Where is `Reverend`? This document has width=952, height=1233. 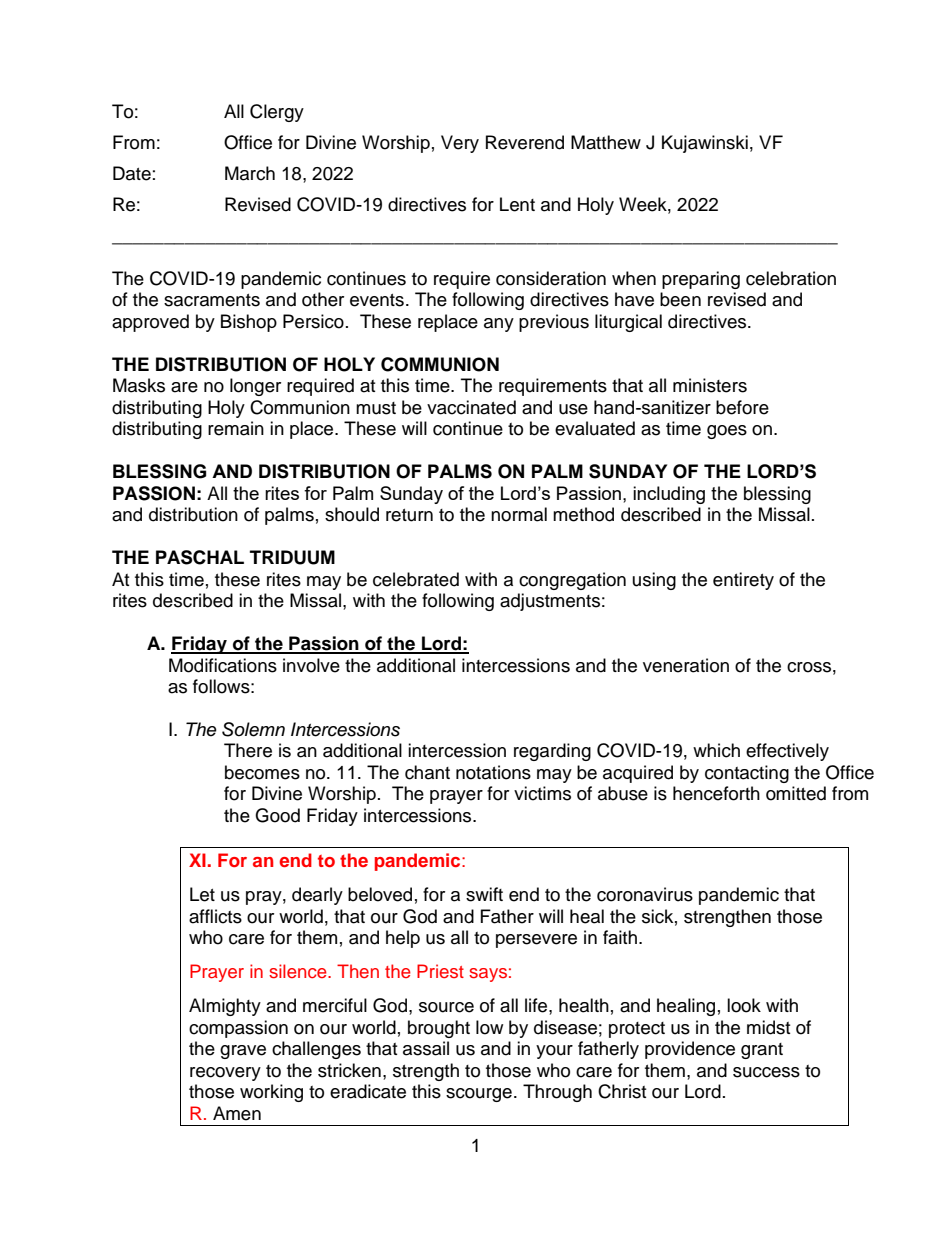 Reverend is located at coordinates (525, 142).
